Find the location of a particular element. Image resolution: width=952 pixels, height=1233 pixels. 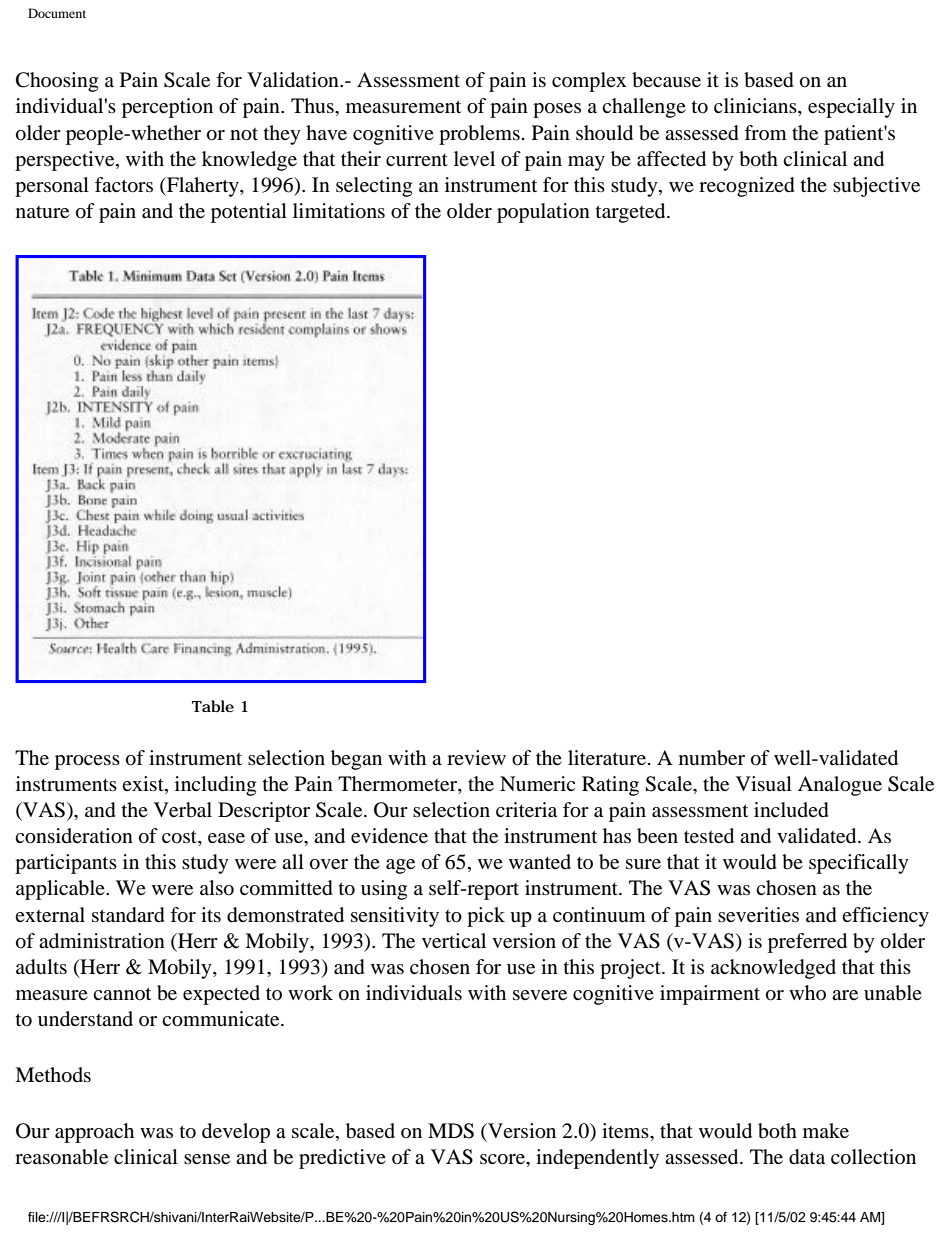

review is located at coordinates (476, 757).
